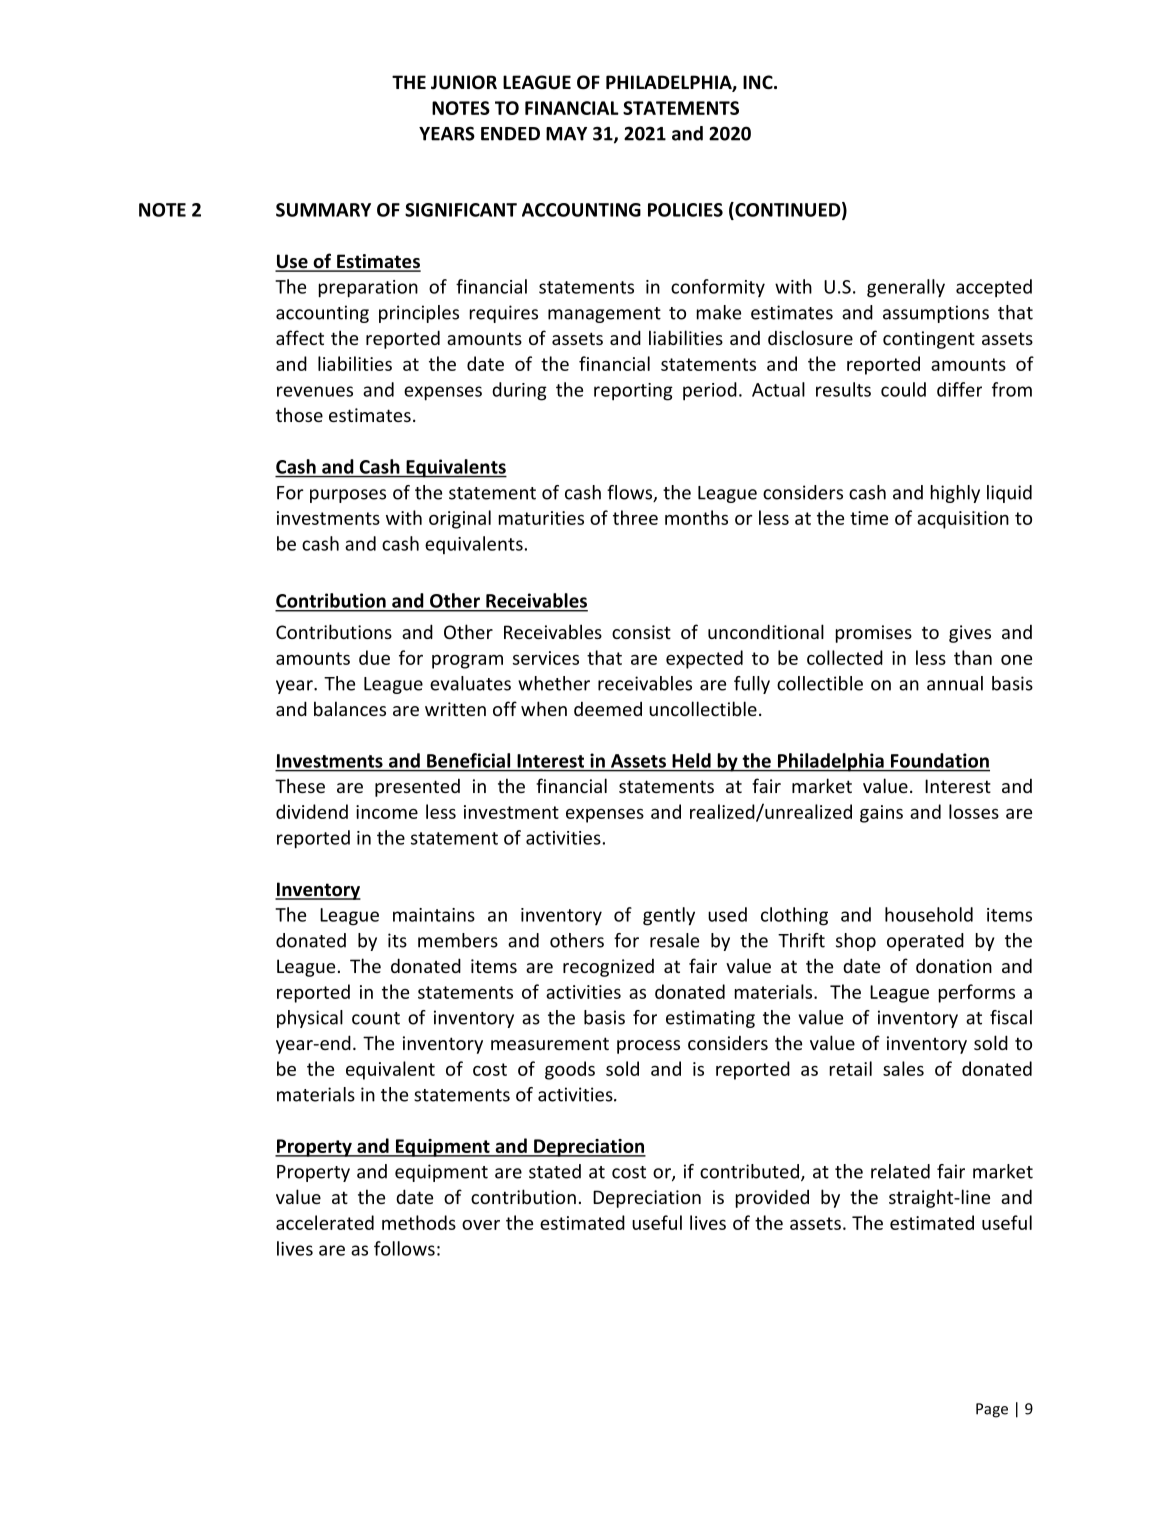 Image resolution: width=1171 pixels, height=1515 pixels. I want to click on generally, so click(906, 288).
